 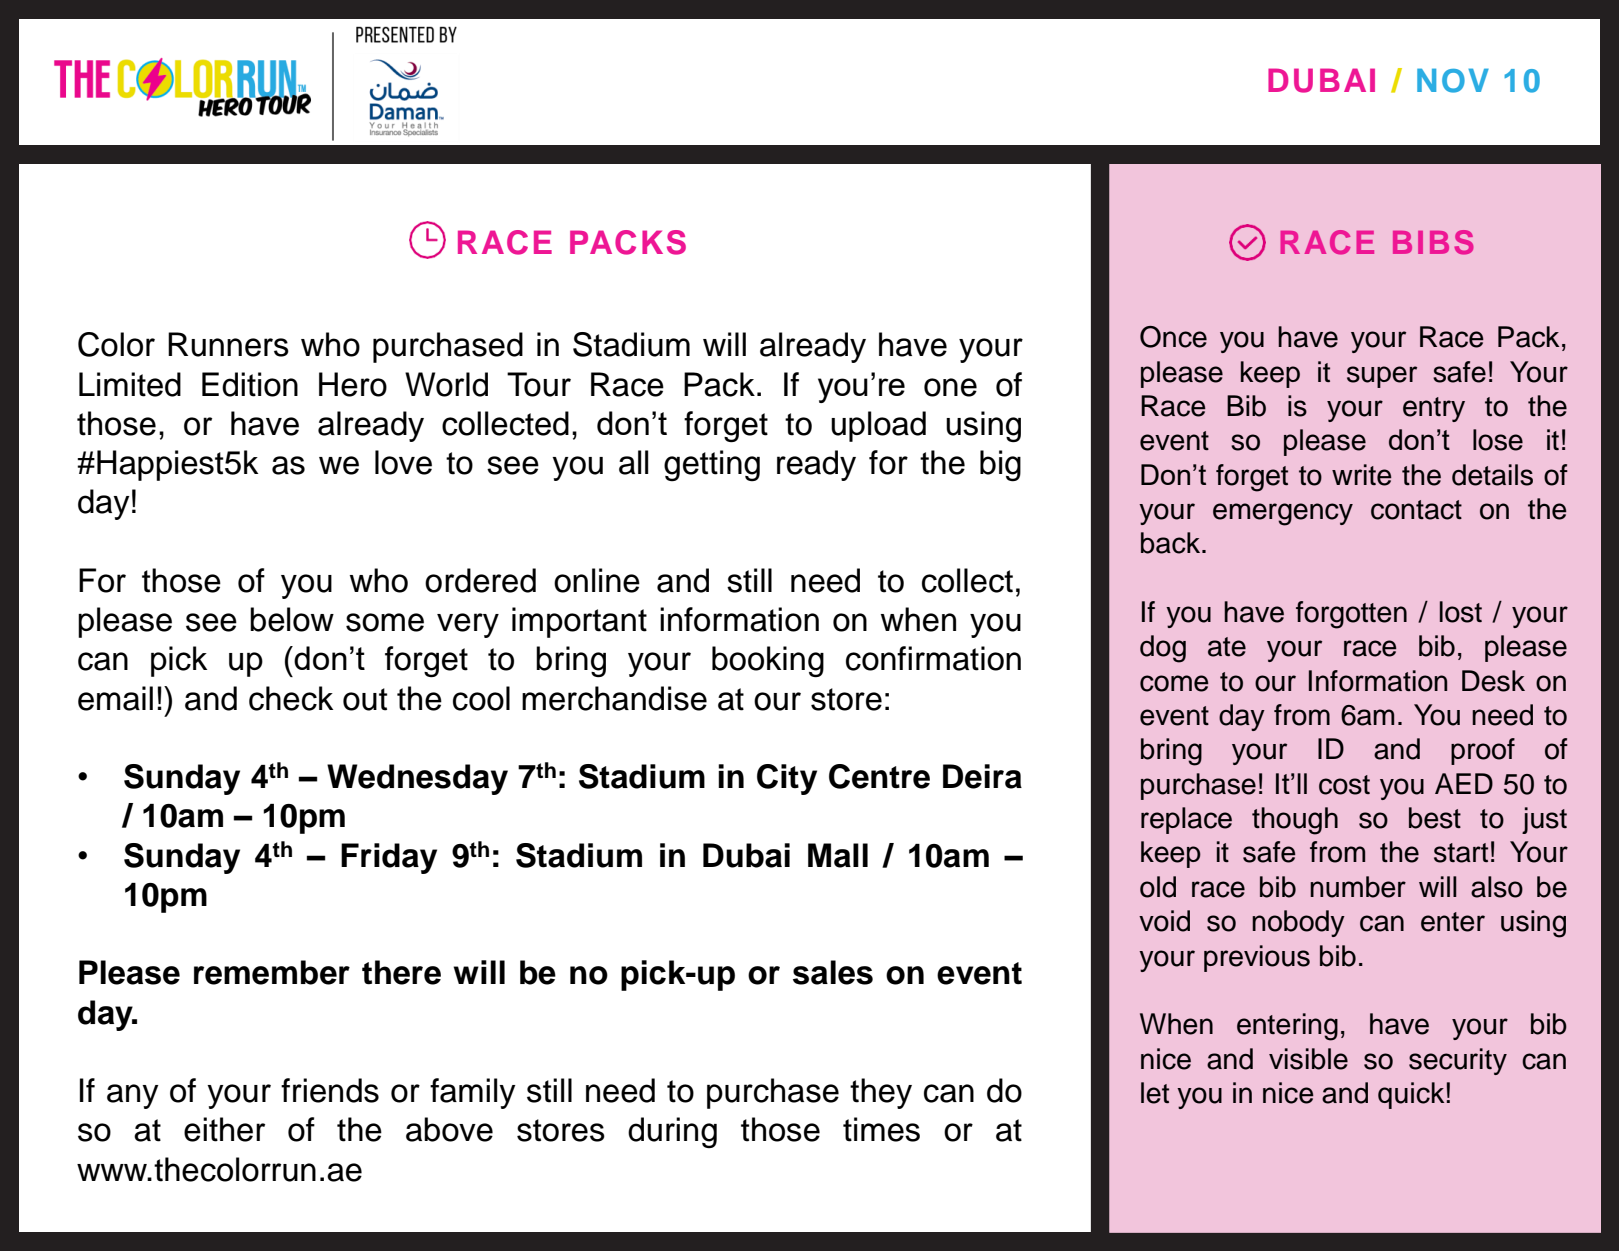 I want to click on Edition, so click(x=250, y=384).
